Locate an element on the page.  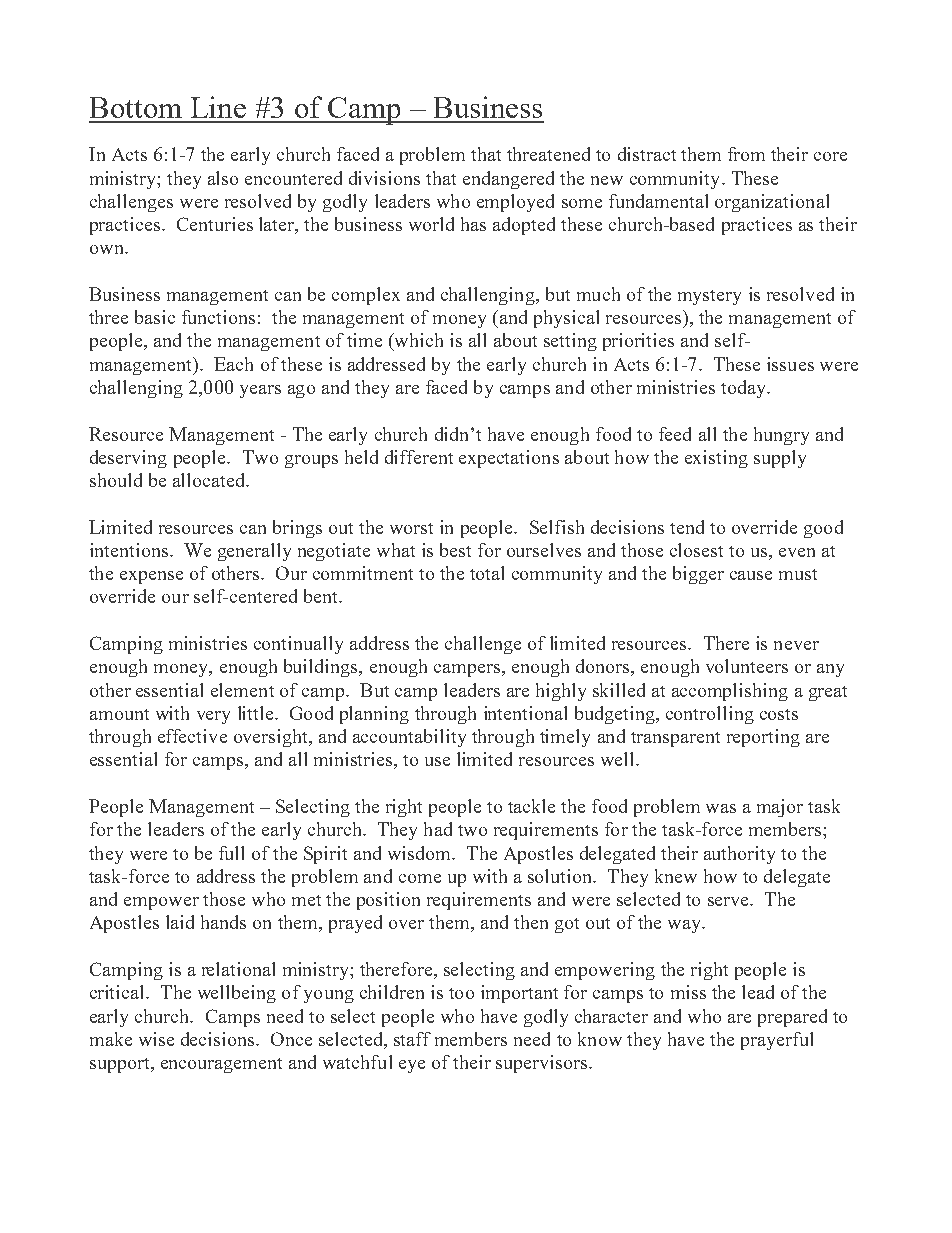
existing is located at coordinates (716, 459).
